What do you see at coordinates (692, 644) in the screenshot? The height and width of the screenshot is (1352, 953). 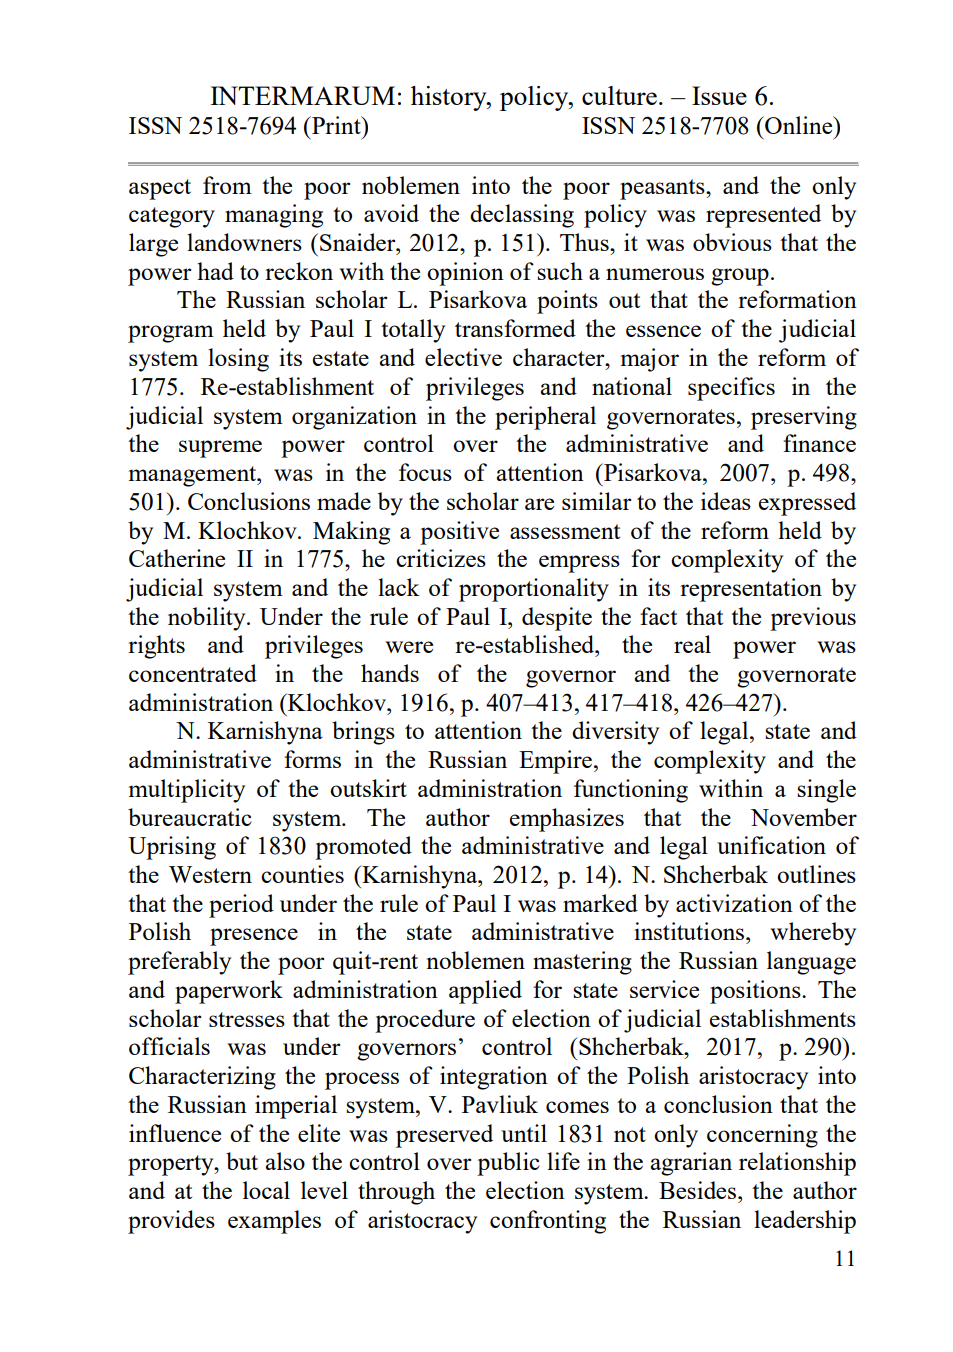 I see `real` at bounding box center [692, 644].
